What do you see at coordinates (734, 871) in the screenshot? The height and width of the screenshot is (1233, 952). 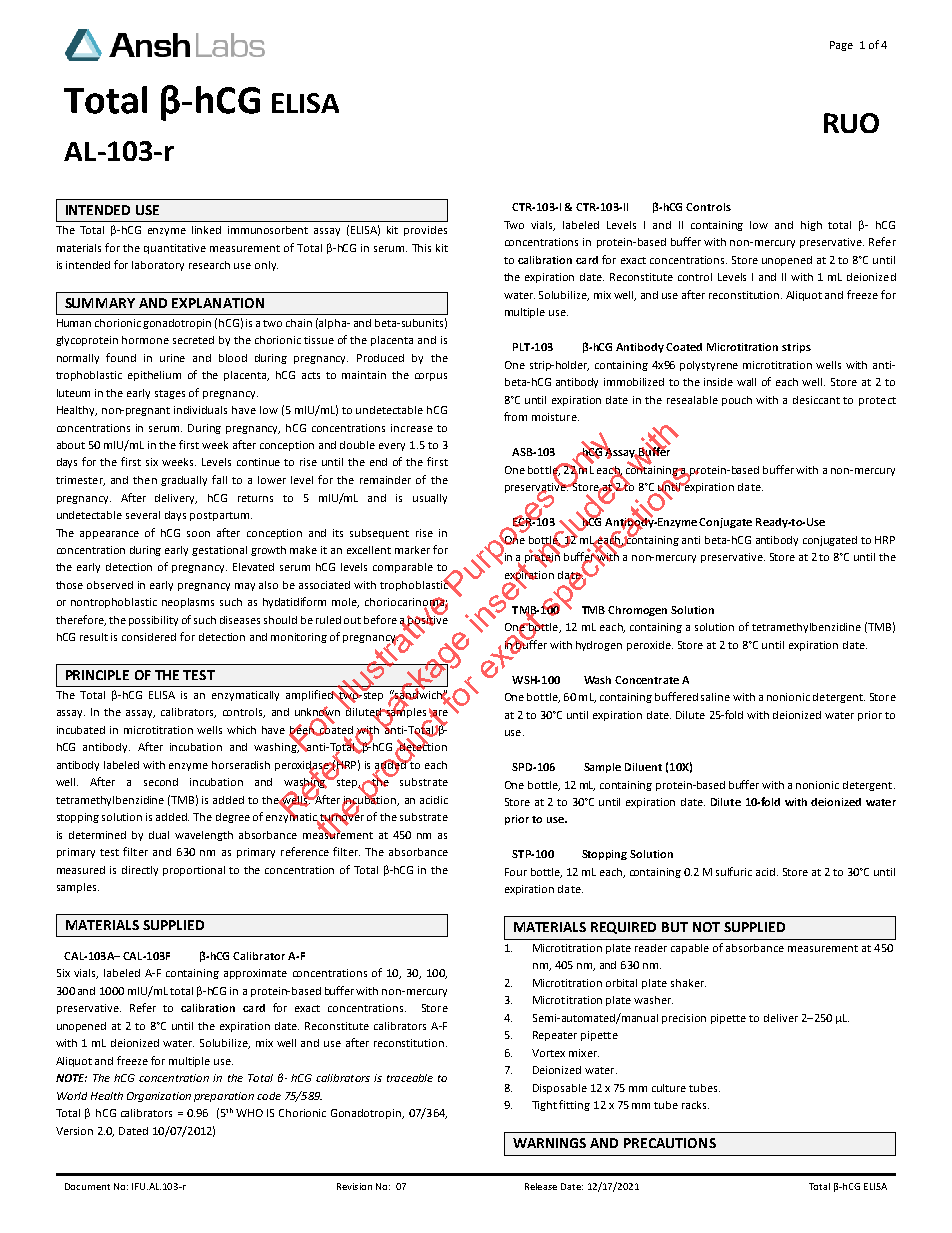 I see `sulfuric` at bounding box center [734, 871].
